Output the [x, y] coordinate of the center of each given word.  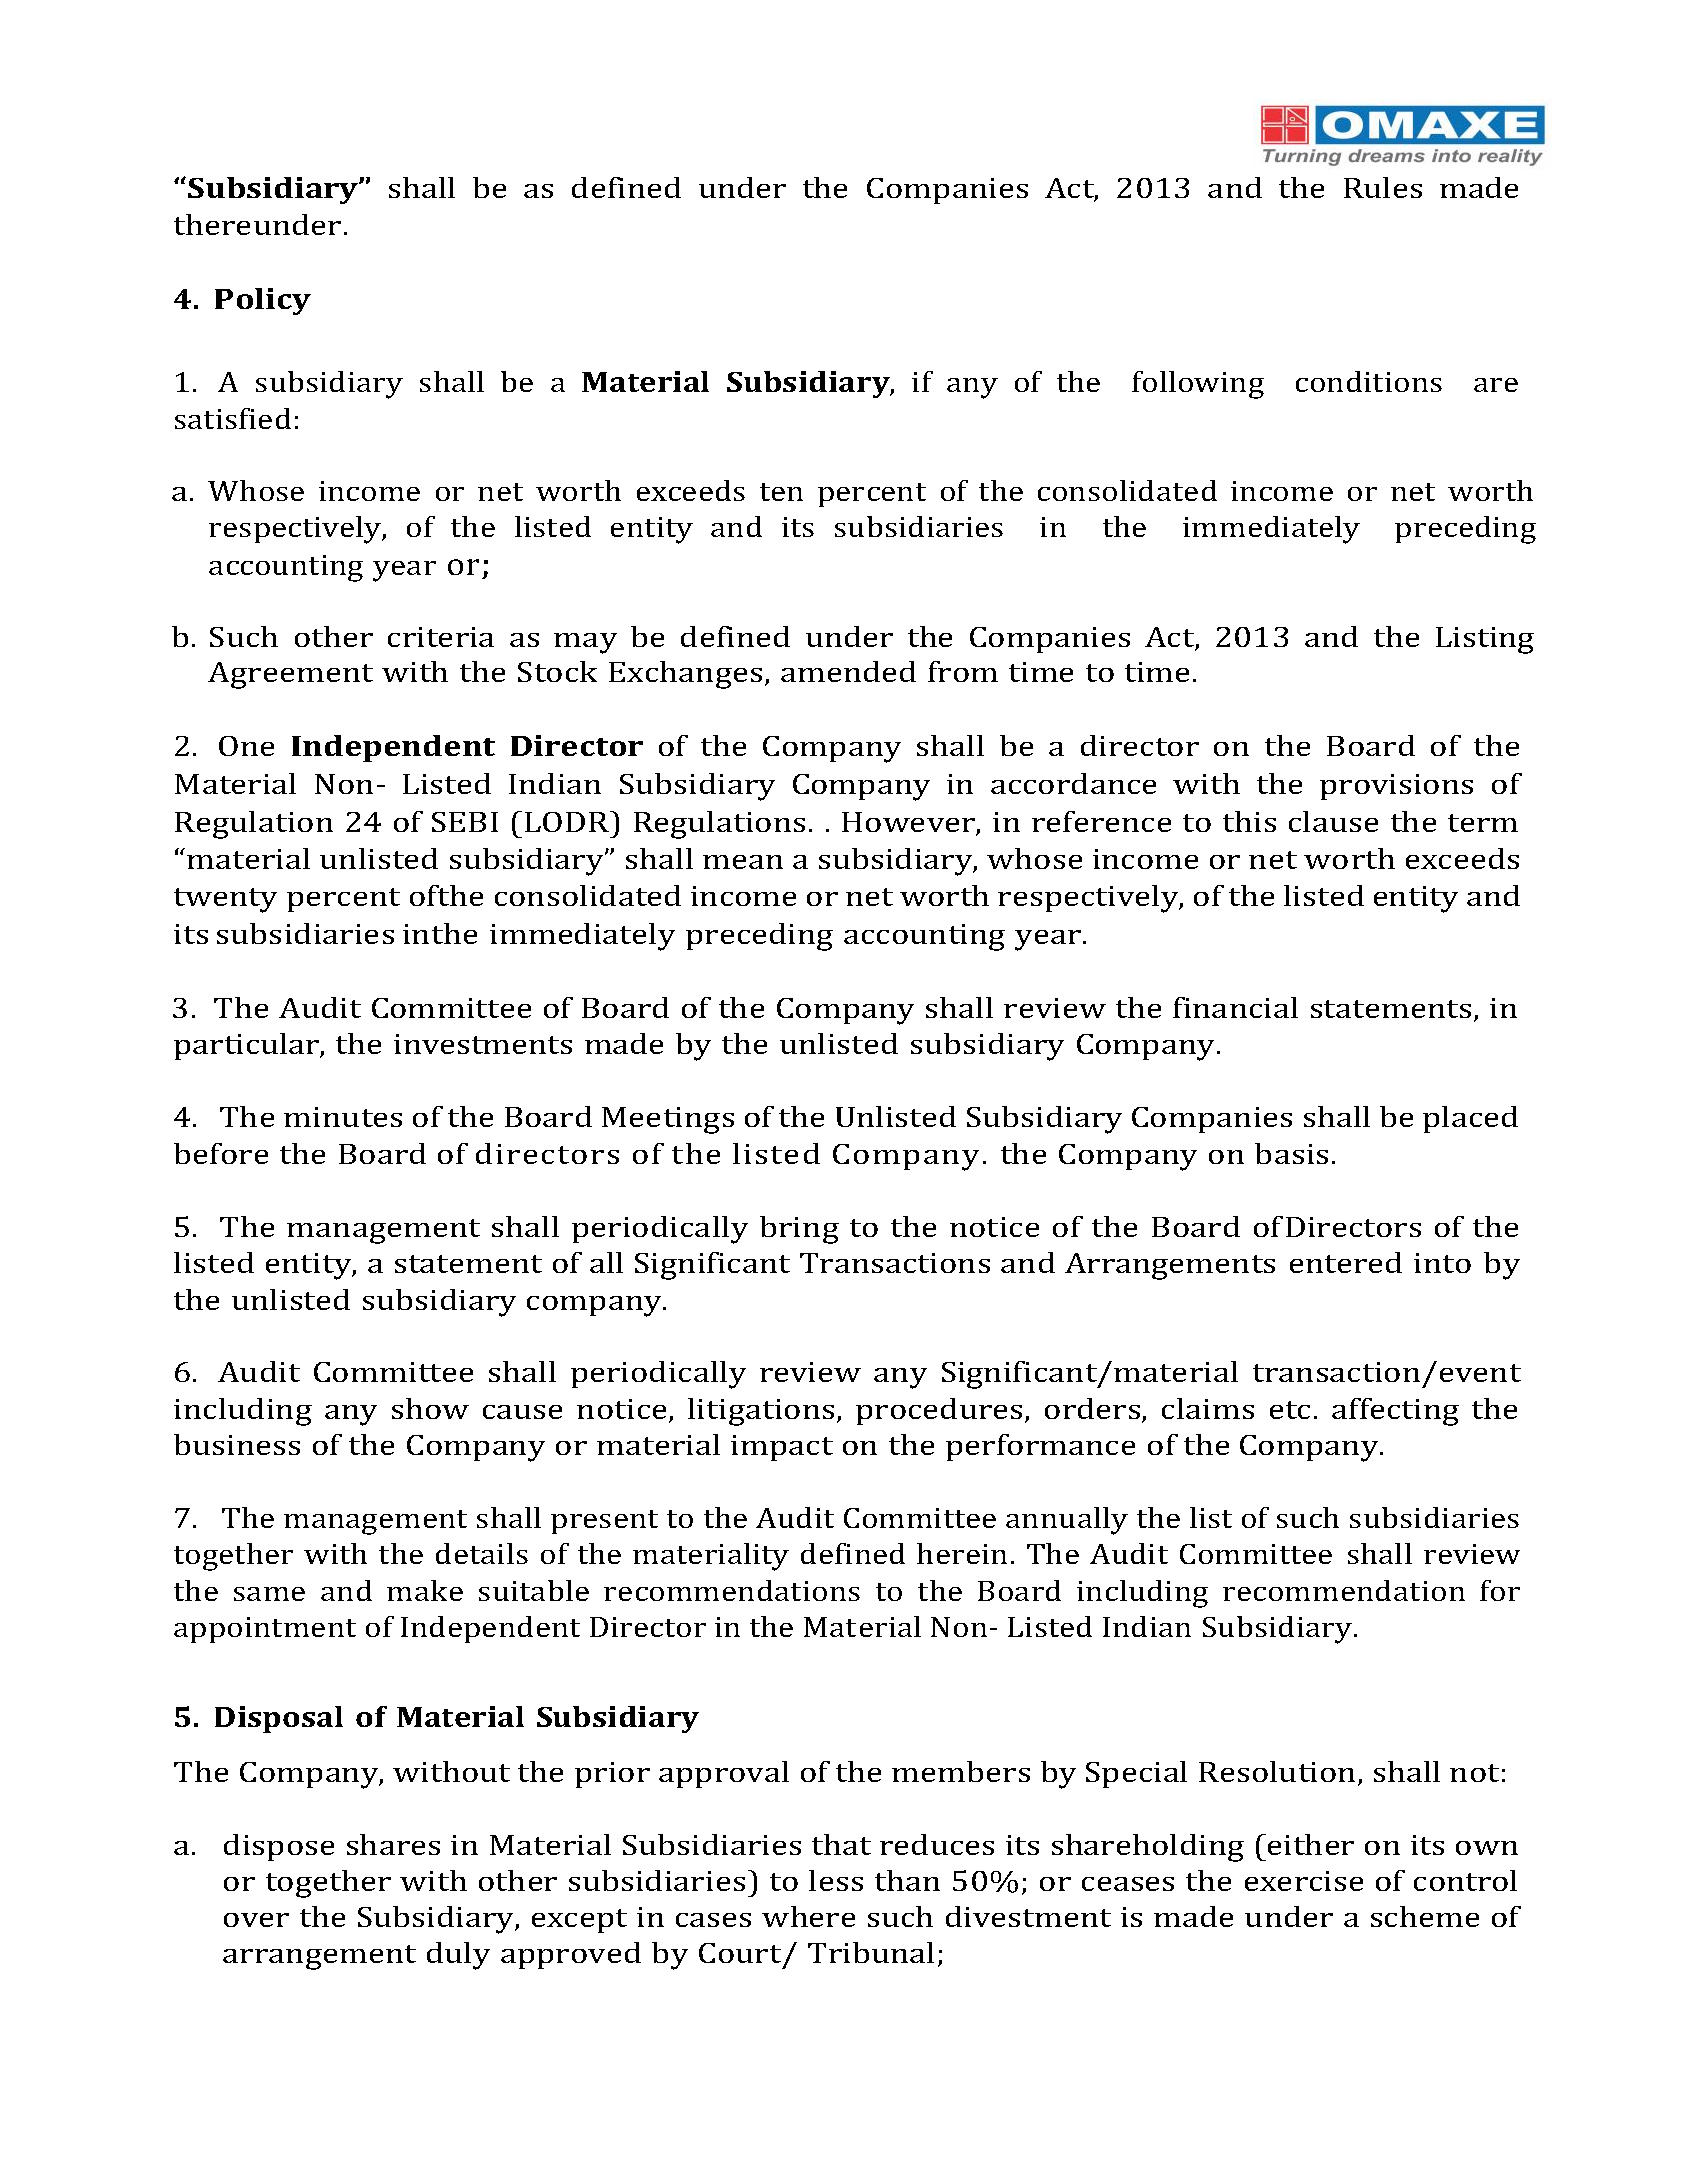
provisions [1396, 787]
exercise [1304, 1881]
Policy [263, 301]
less [836, 1880]
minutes [343, 1117]
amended [848, 671]
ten [781, 492]
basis [1291, 1153]
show [430, 1408]
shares [393, 1844]
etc [1290, 1410]
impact [782, 1448]
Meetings [668, 1120]
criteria [441, 637]
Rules [1383, 187]
